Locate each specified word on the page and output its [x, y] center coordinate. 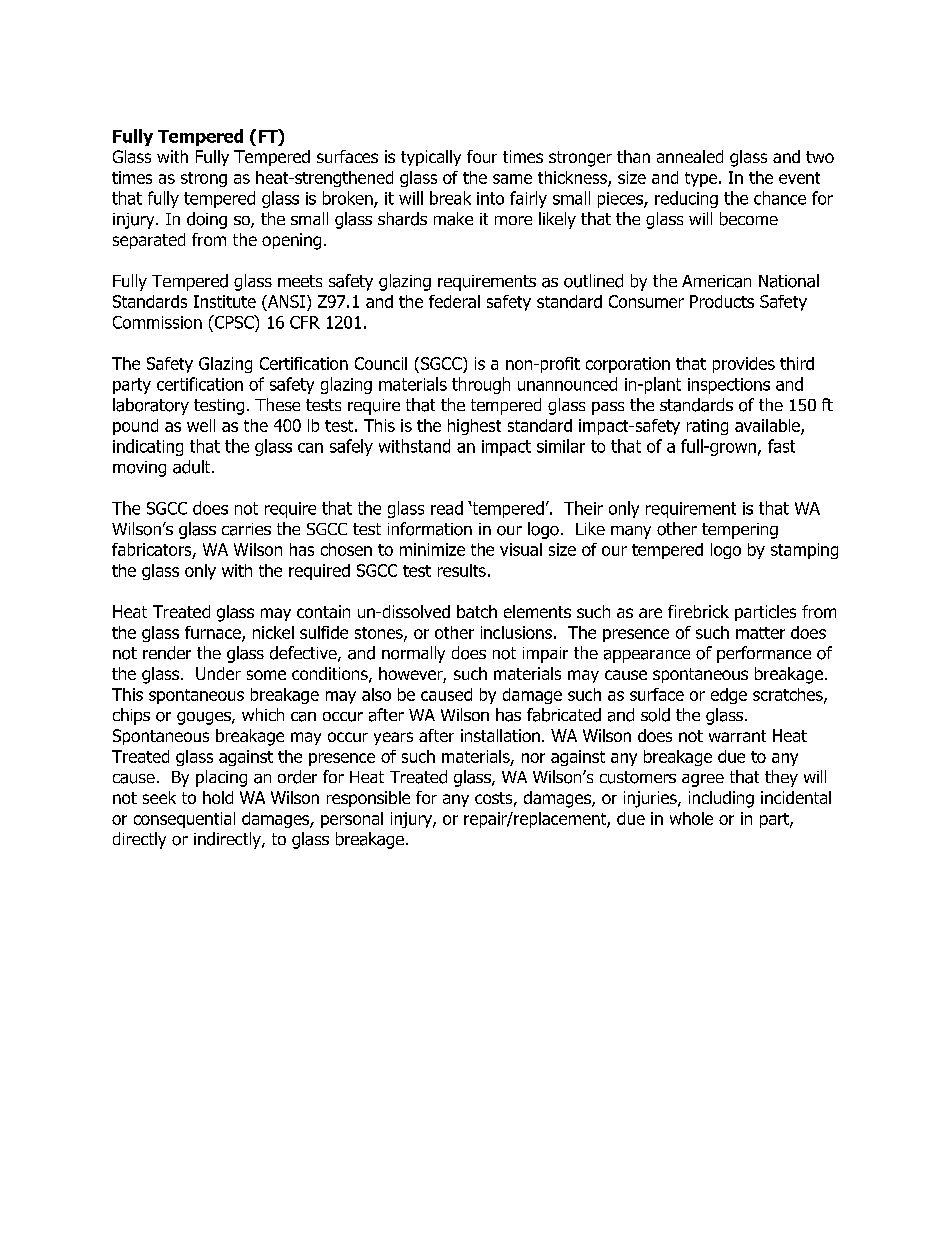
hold [218, 797]
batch [477, 611]
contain [323, 611]
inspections [729, 386]
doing [207, 220]
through [481, 385]
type [702, 179]
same [512, 179]
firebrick [698, 611]
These [277, 404]
